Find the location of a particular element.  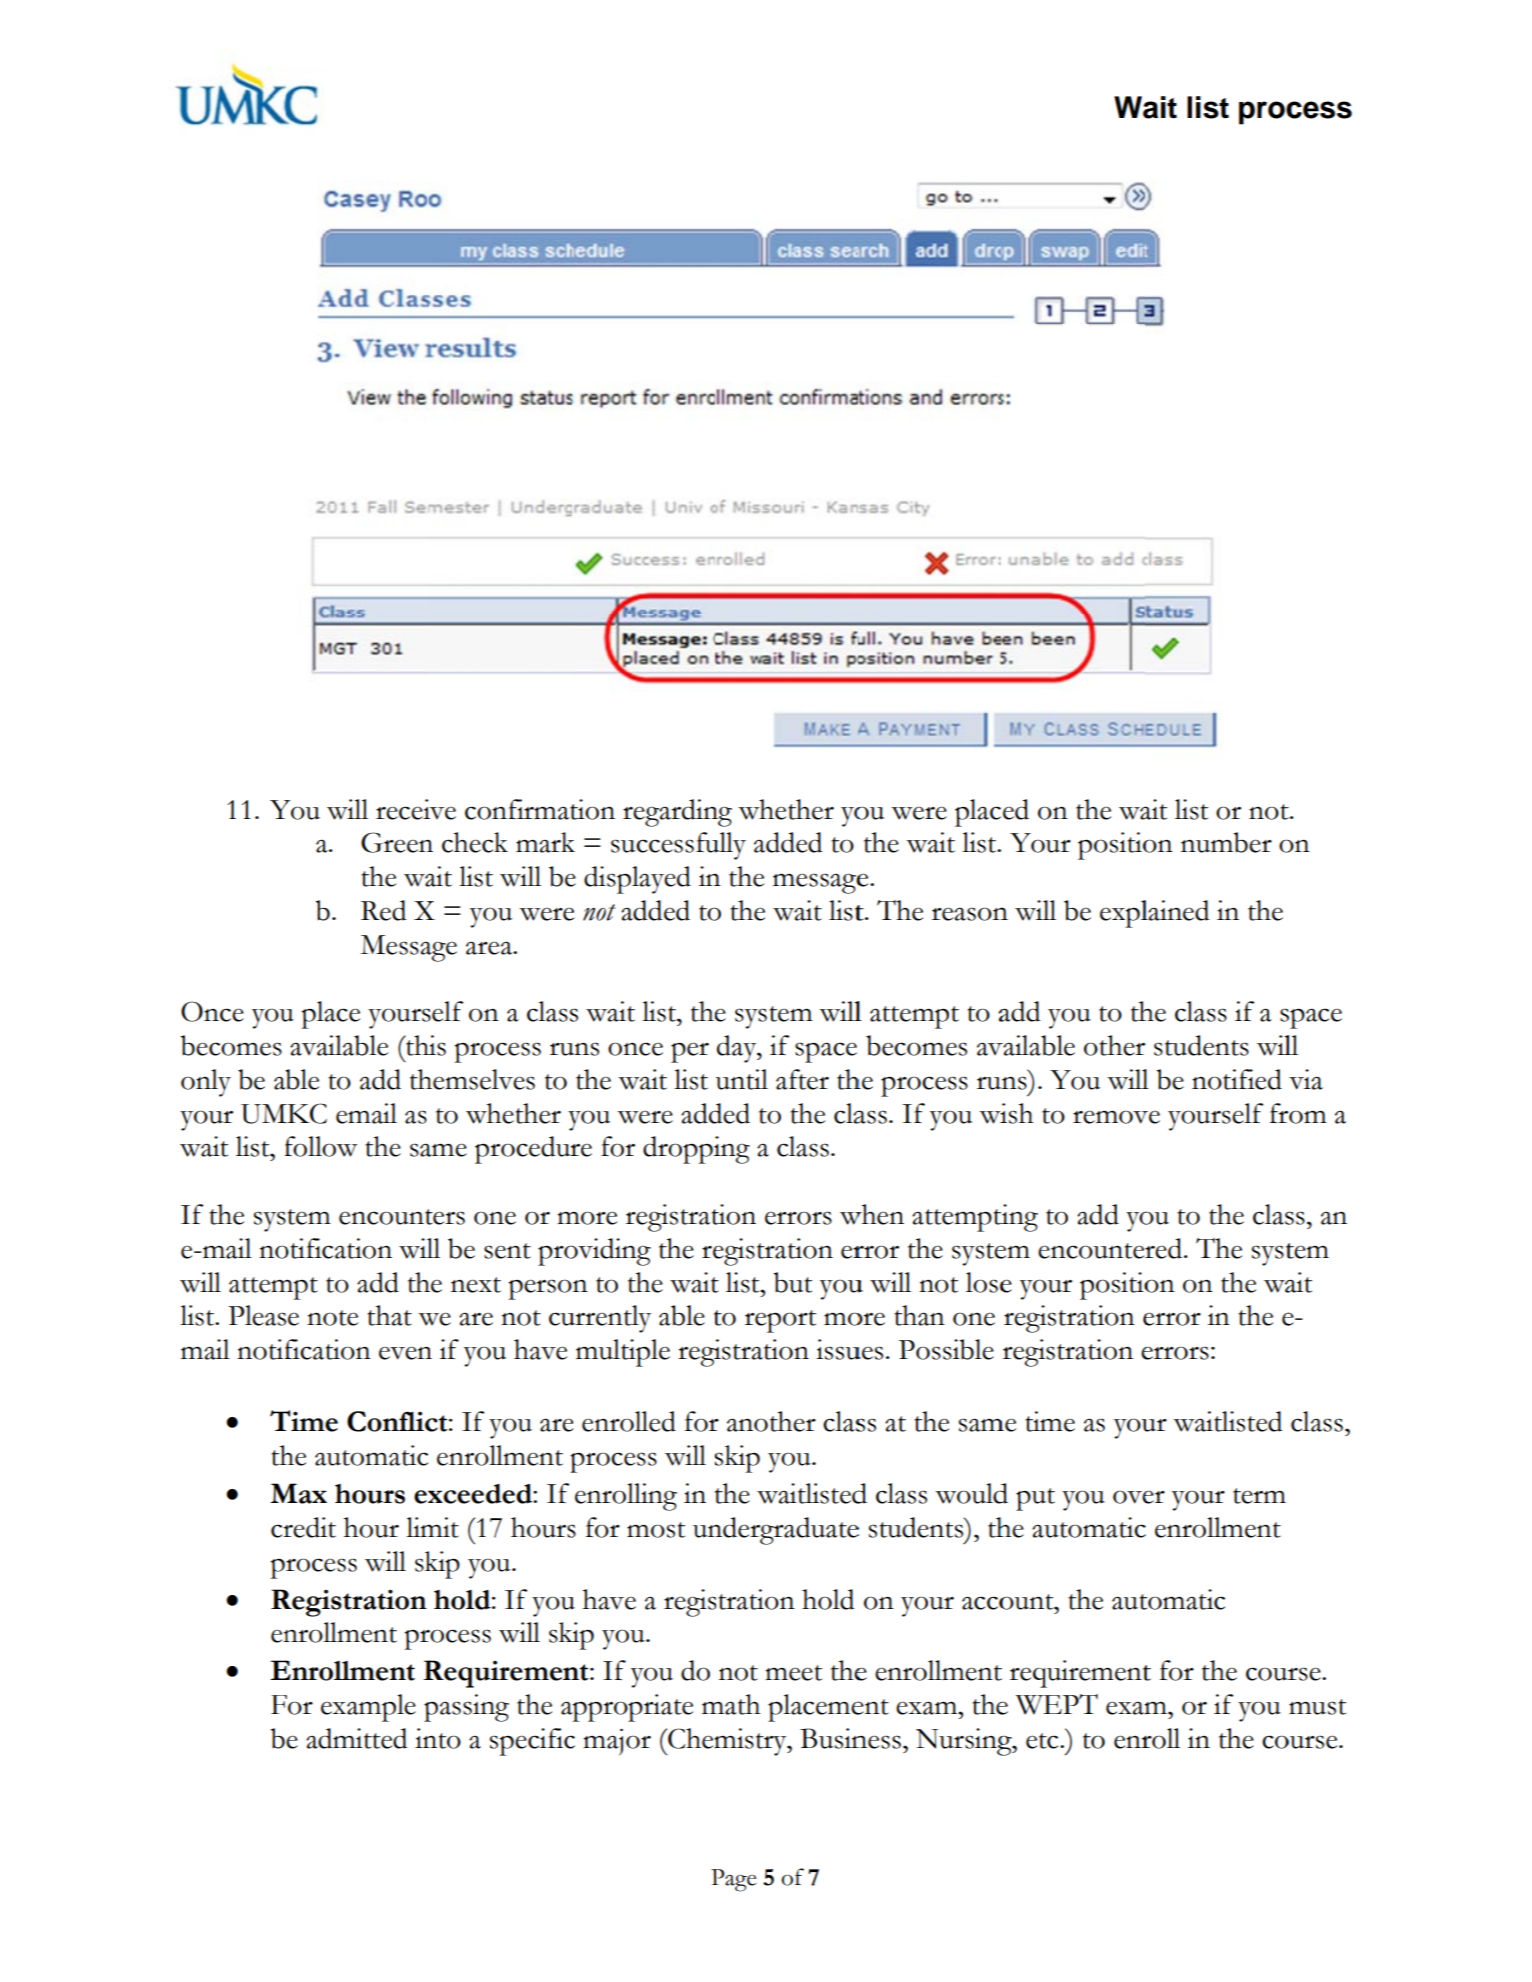

lose is located at coordinates (989, 1282).
